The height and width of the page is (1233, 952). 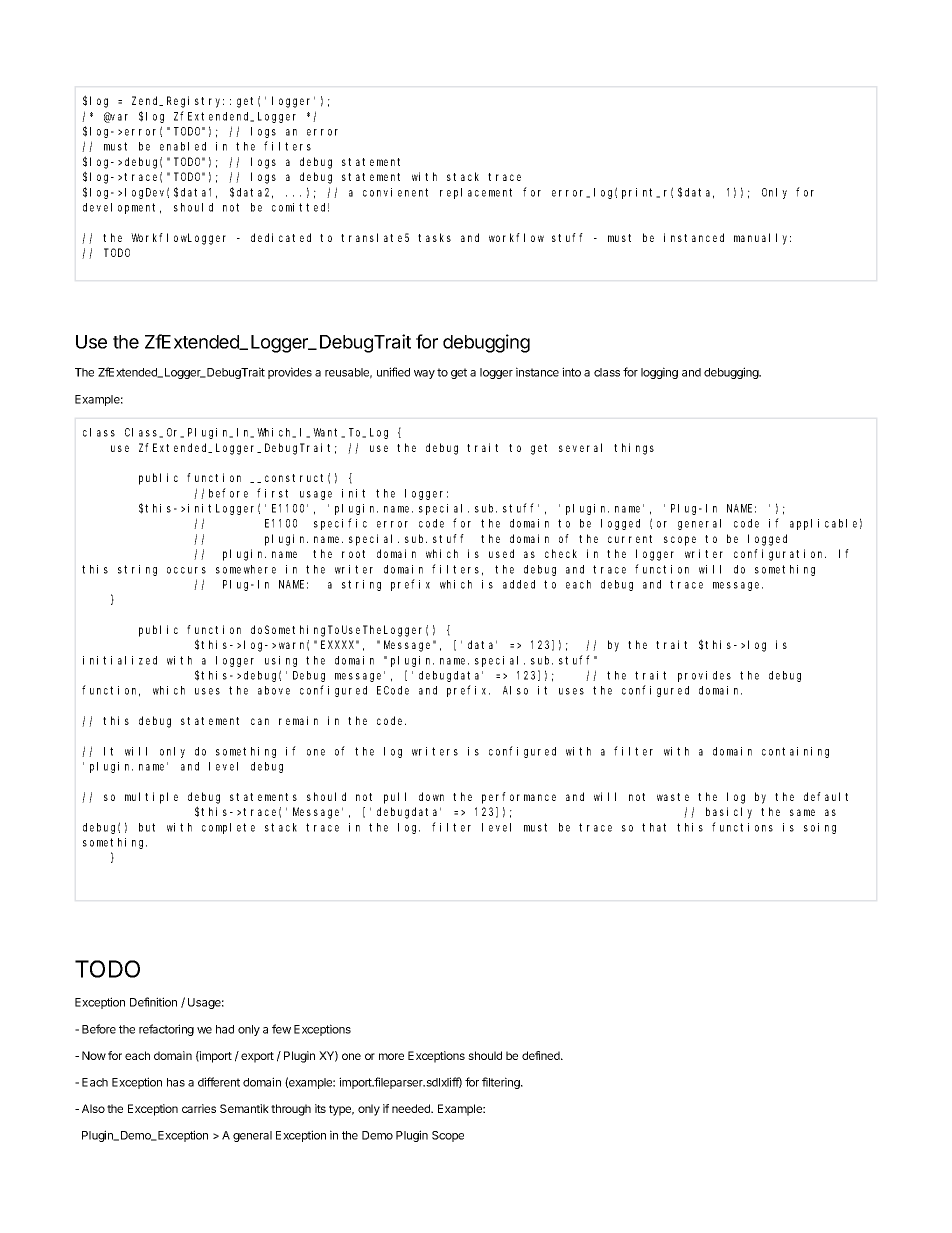 I want to click on added, so click(x=519, y=584).
